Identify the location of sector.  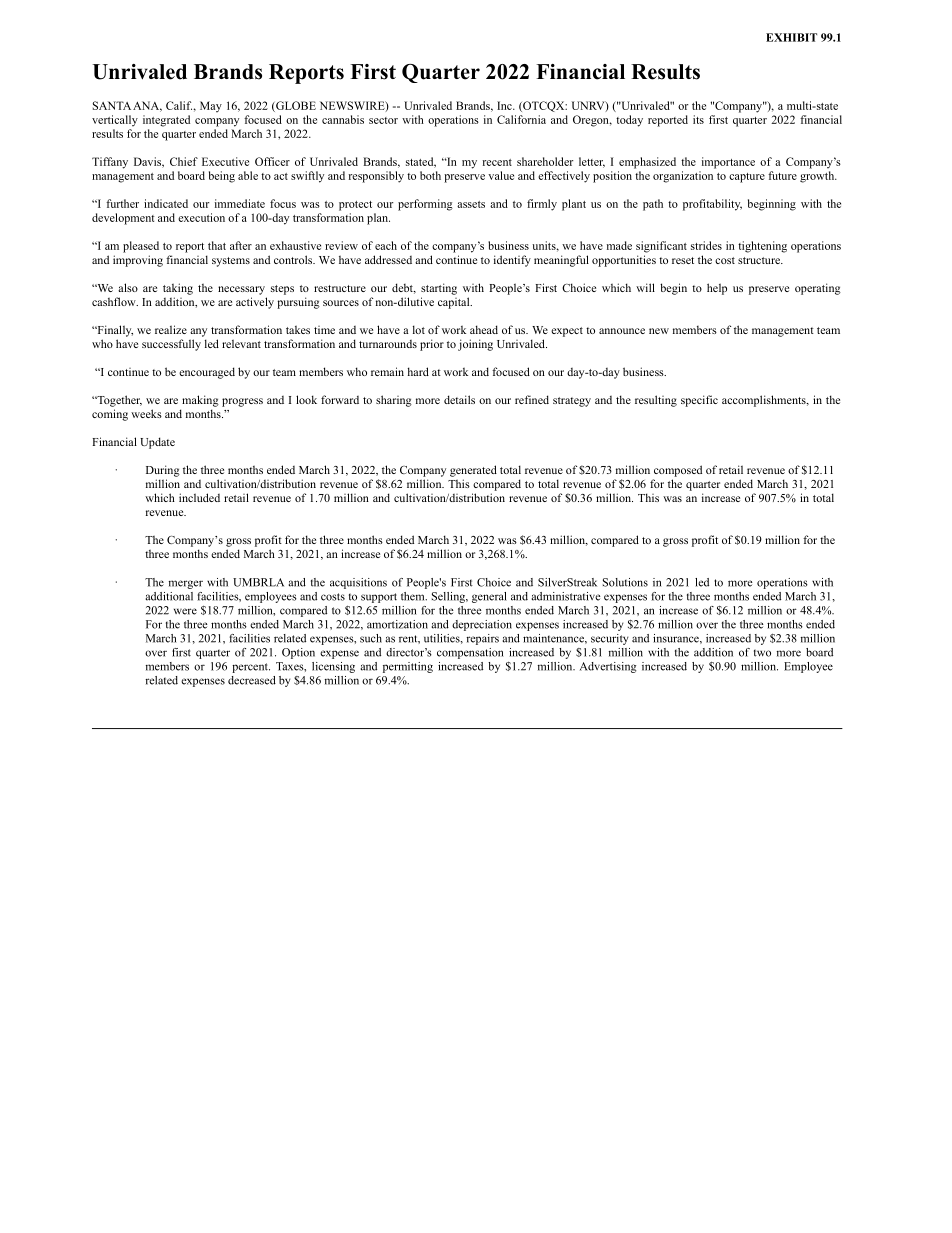
(383, 120).
